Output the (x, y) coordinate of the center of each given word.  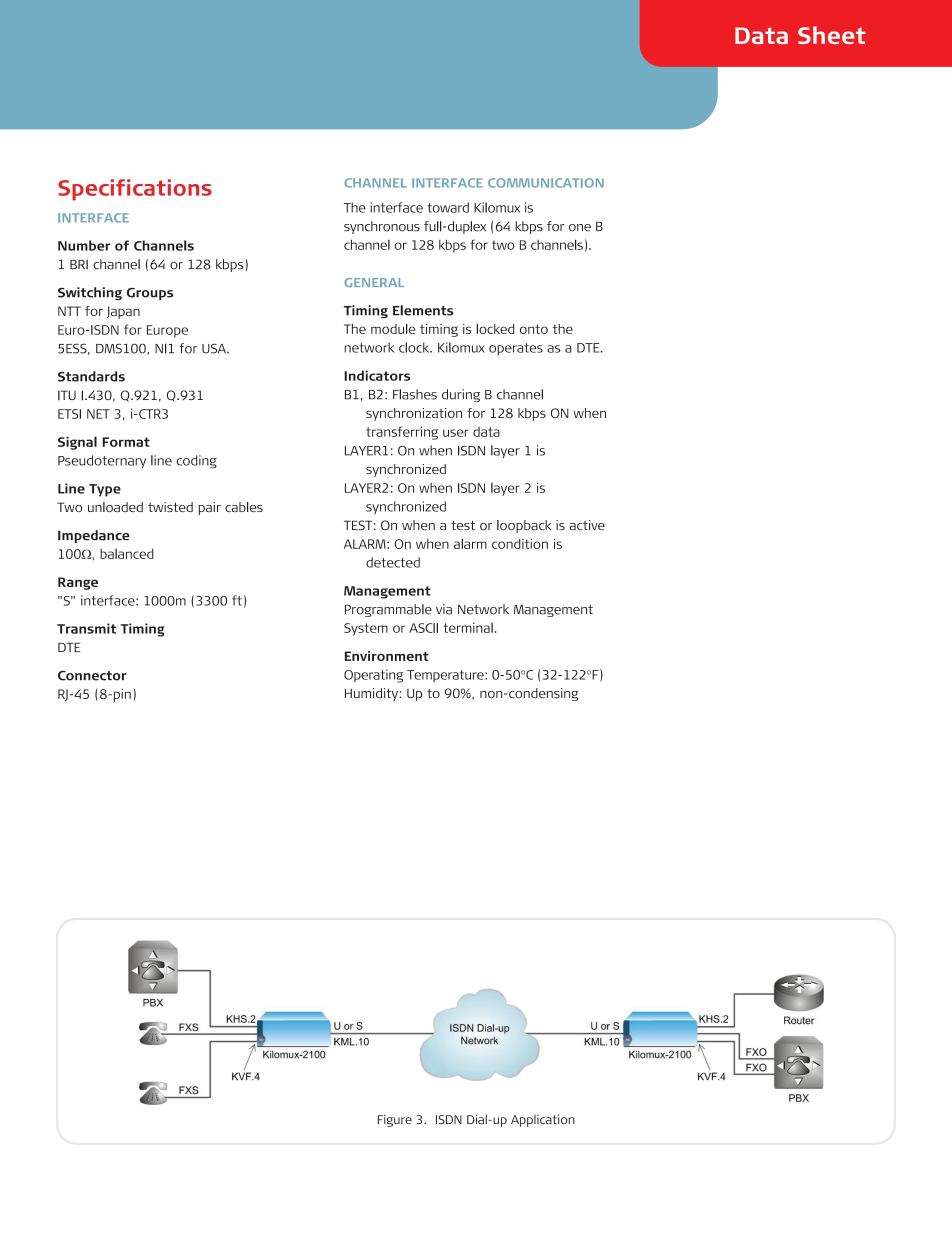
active (587, 525)
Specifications (135, 190)
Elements (423, 310)
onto (534, 329)
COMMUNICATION (546, 183)
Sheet (831, 35)
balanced (127, 554)
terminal (468, 627)
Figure (395, 1120)
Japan (123, 312)
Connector (92, 675)
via (444, 609)
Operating (373, 676)
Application (543, 1120)
